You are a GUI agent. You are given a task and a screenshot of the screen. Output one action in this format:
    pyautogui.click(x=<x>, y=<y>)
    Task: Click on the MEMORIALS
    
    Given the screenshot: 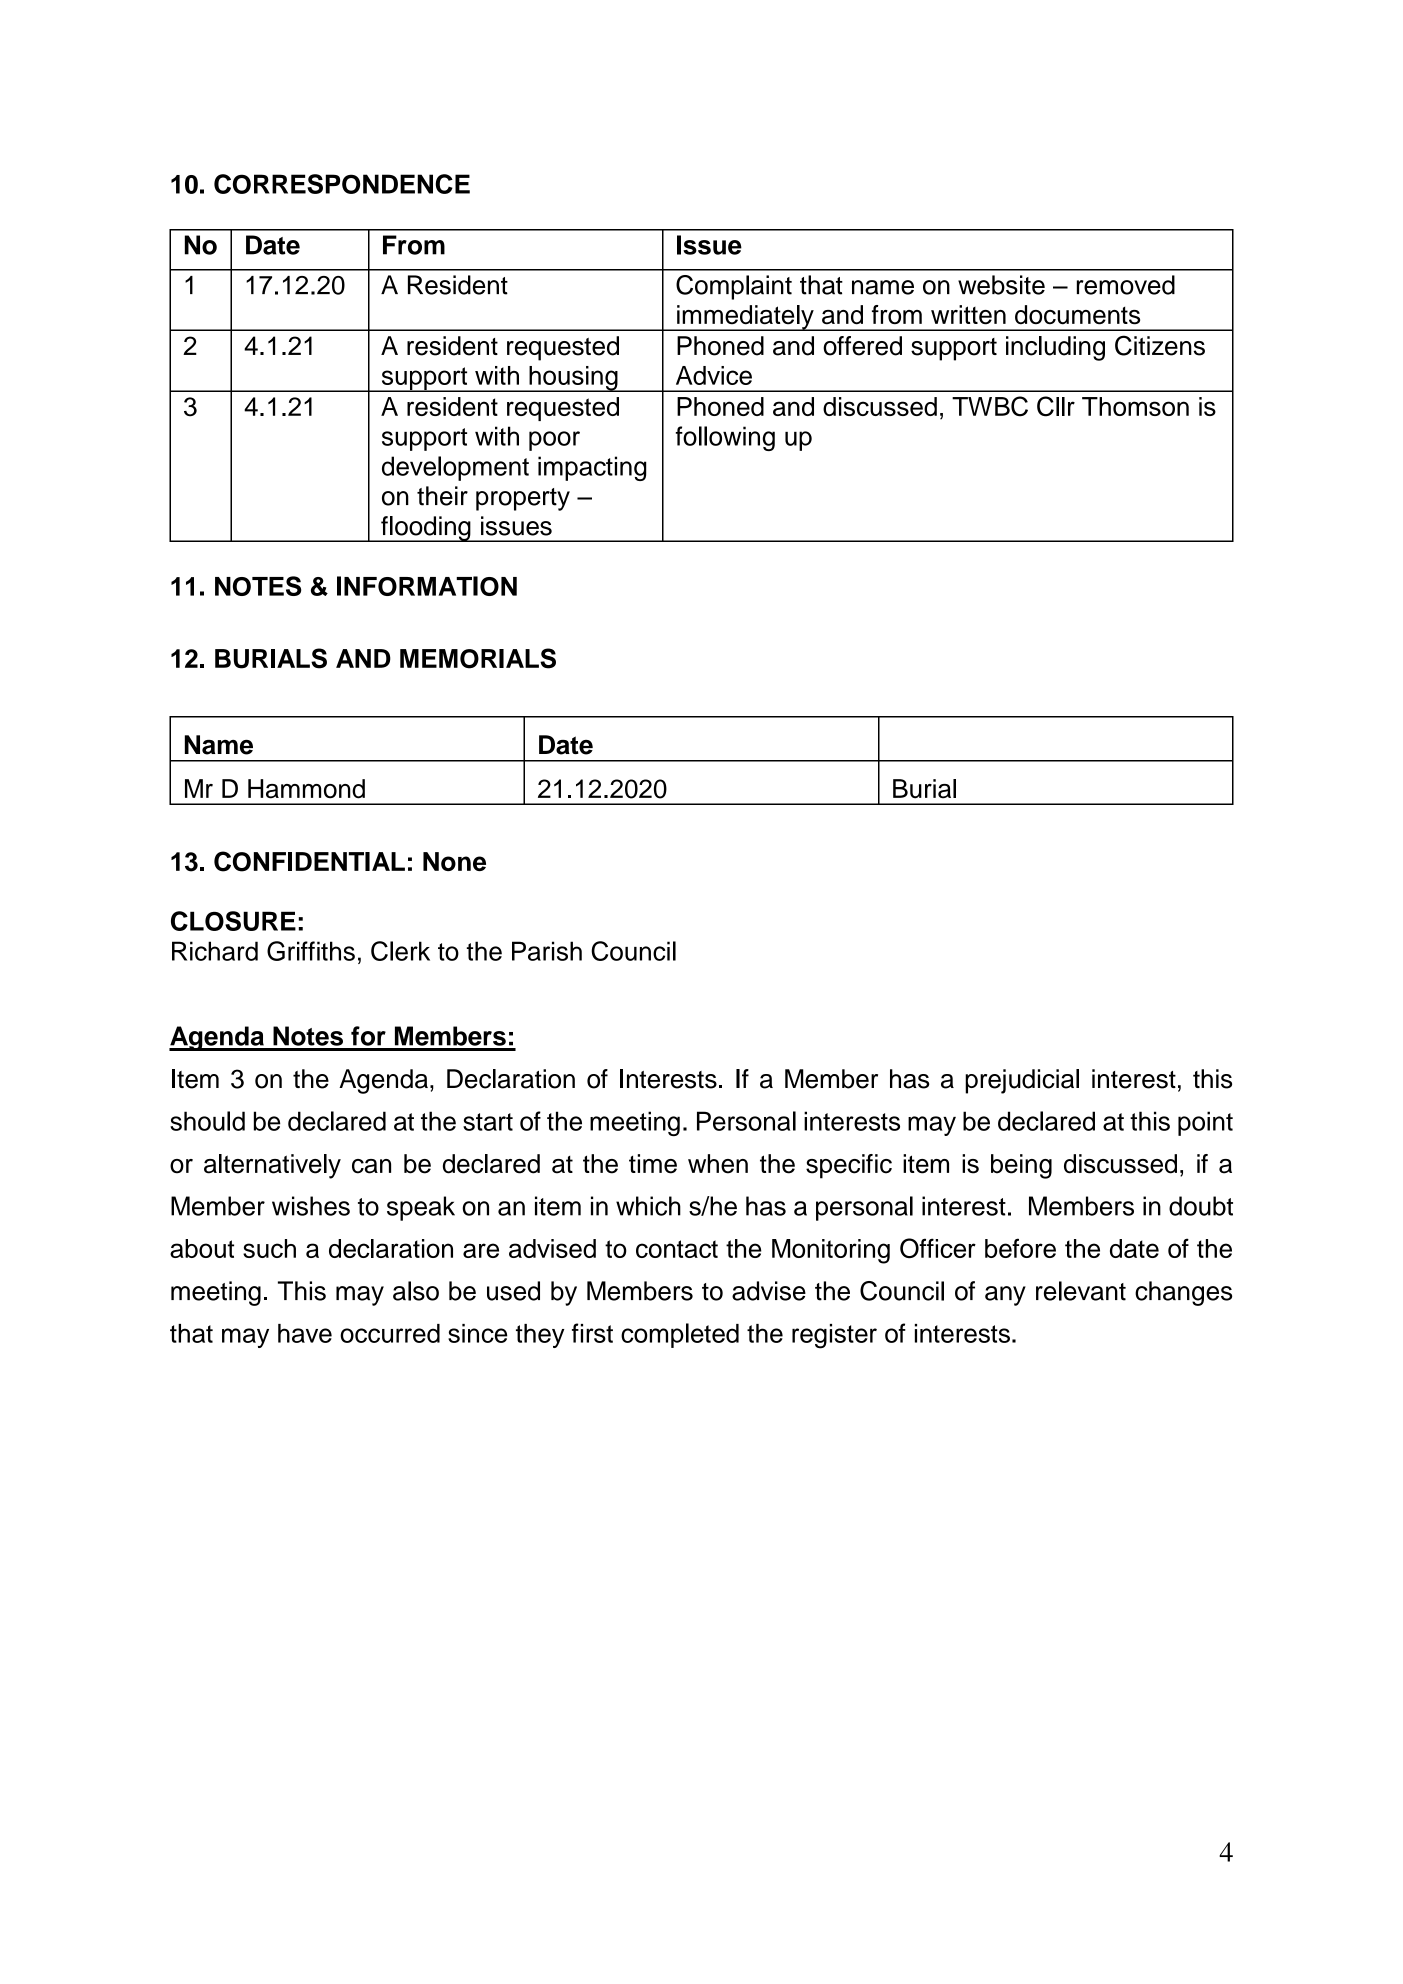 What is the action you would take?
    pyautogui.click(x=478, y=658)
